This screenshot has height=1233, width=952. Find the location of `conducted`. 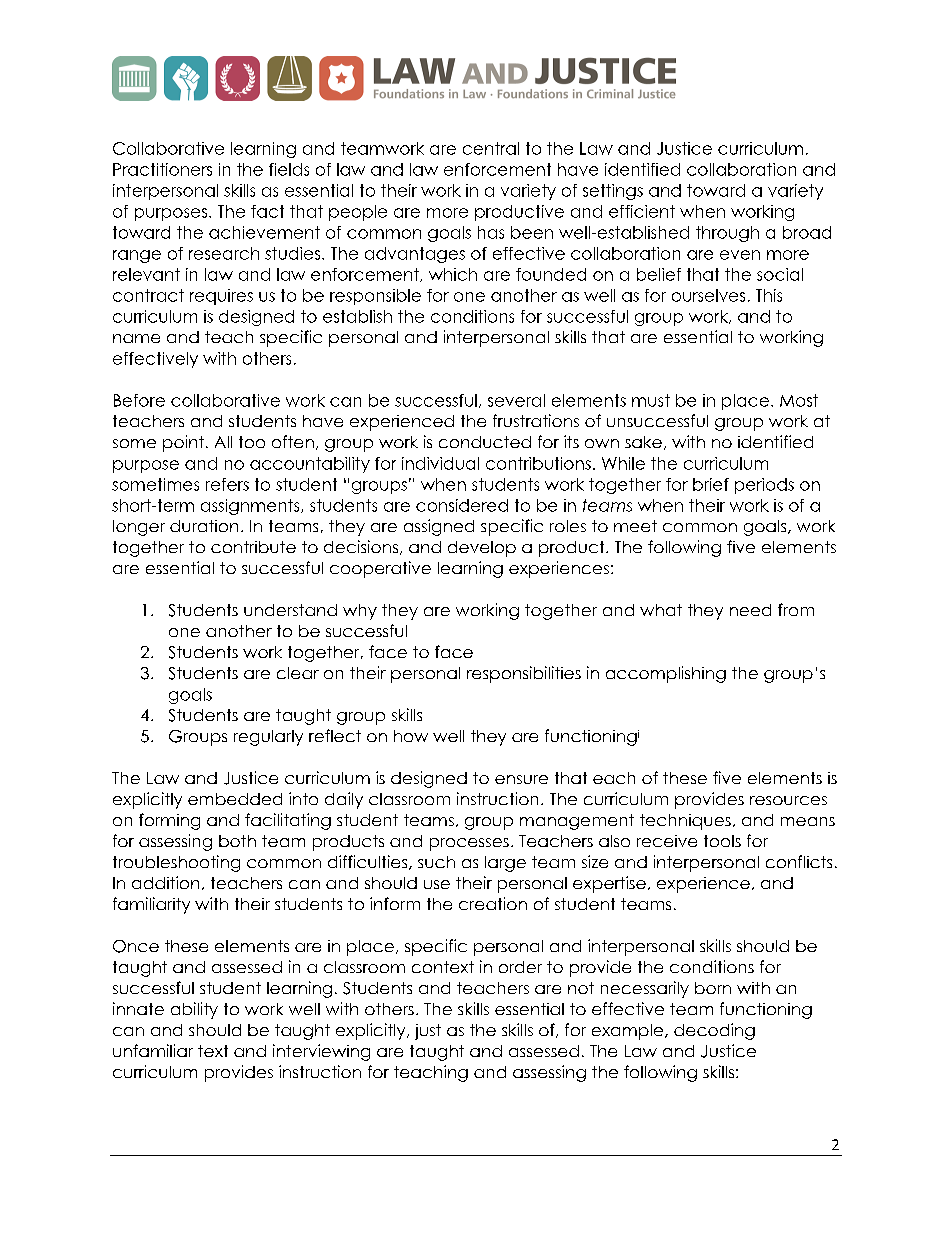

conducted is located at coordinates (485, 442).
